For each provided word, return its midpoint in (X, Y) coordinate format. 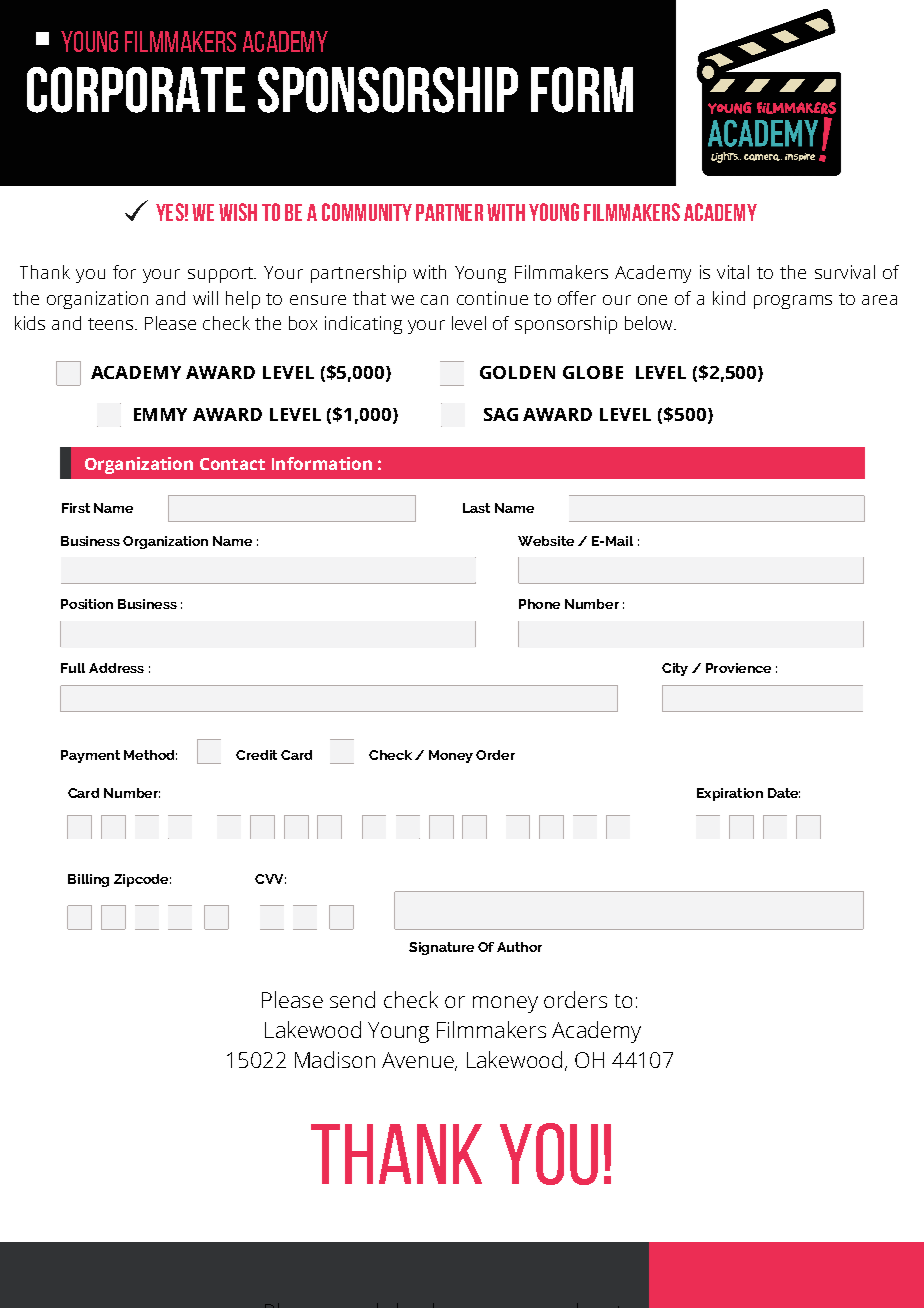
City (675, 669)
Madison (335, 1059)
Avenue (419, 1061)
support (221, 275)
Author (519, 947)
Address (116, 668)
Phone (539, 604)
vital (733, 272)
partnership (358, 274)
